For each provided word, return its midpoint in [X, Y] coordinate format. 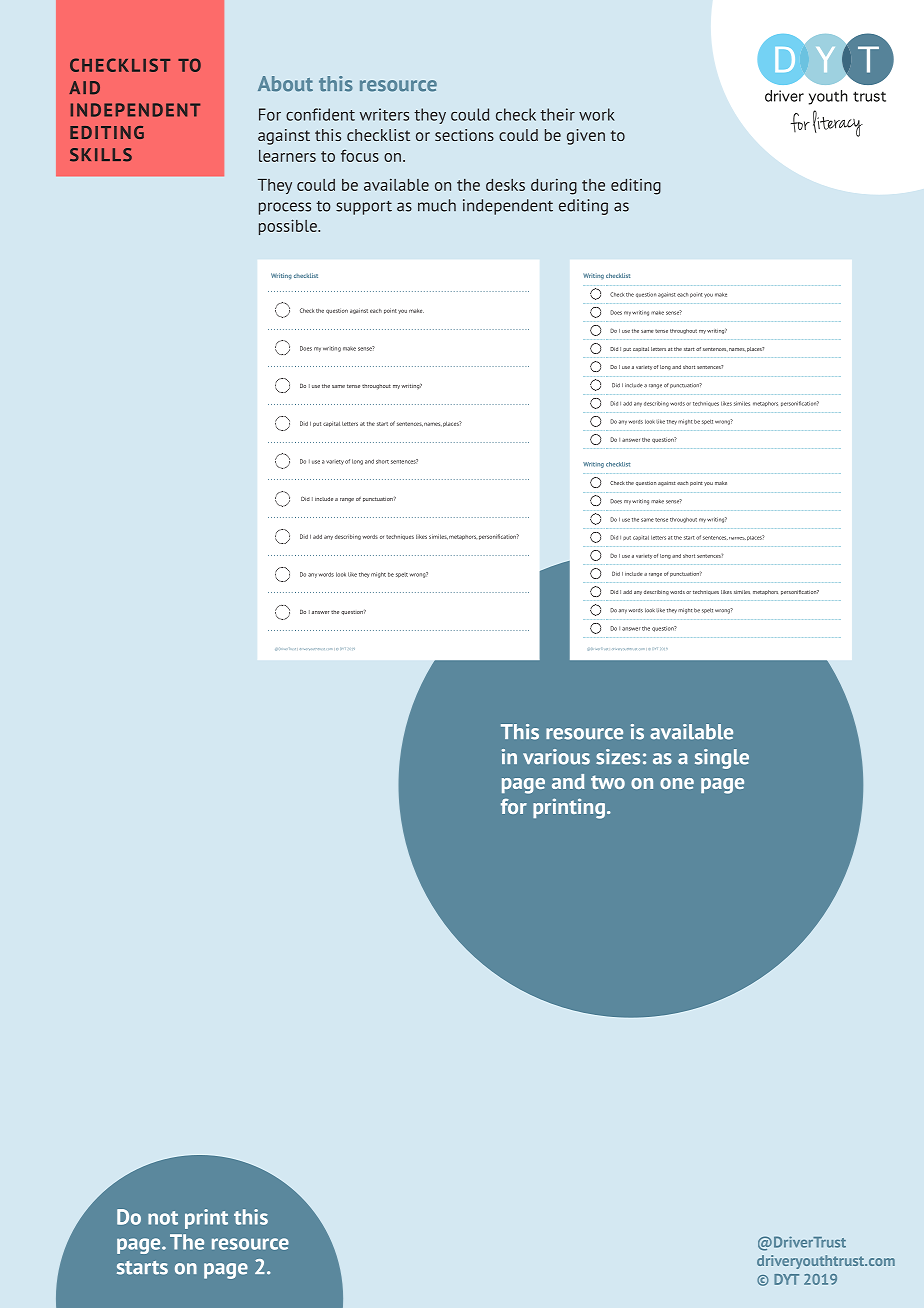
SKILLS [101, 155]
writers [384, 114]
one [677, 783]
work [597, 114]
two [608, 782]
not [163, 1218]
